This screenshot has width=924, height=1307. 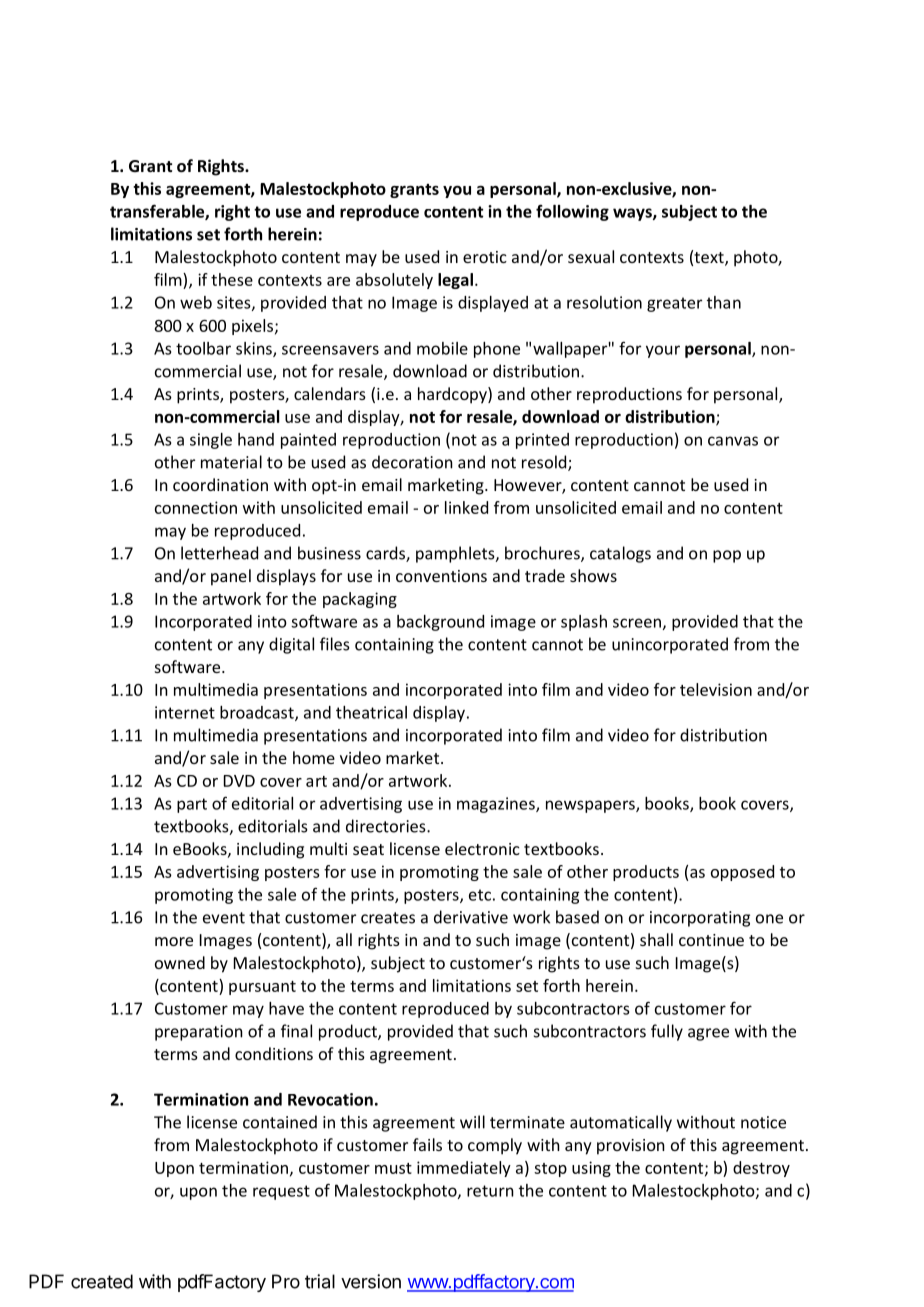 What do you see at coordinates (185, 712) in the screenshot?
I see `internet` at bounding box center [185, 712].
